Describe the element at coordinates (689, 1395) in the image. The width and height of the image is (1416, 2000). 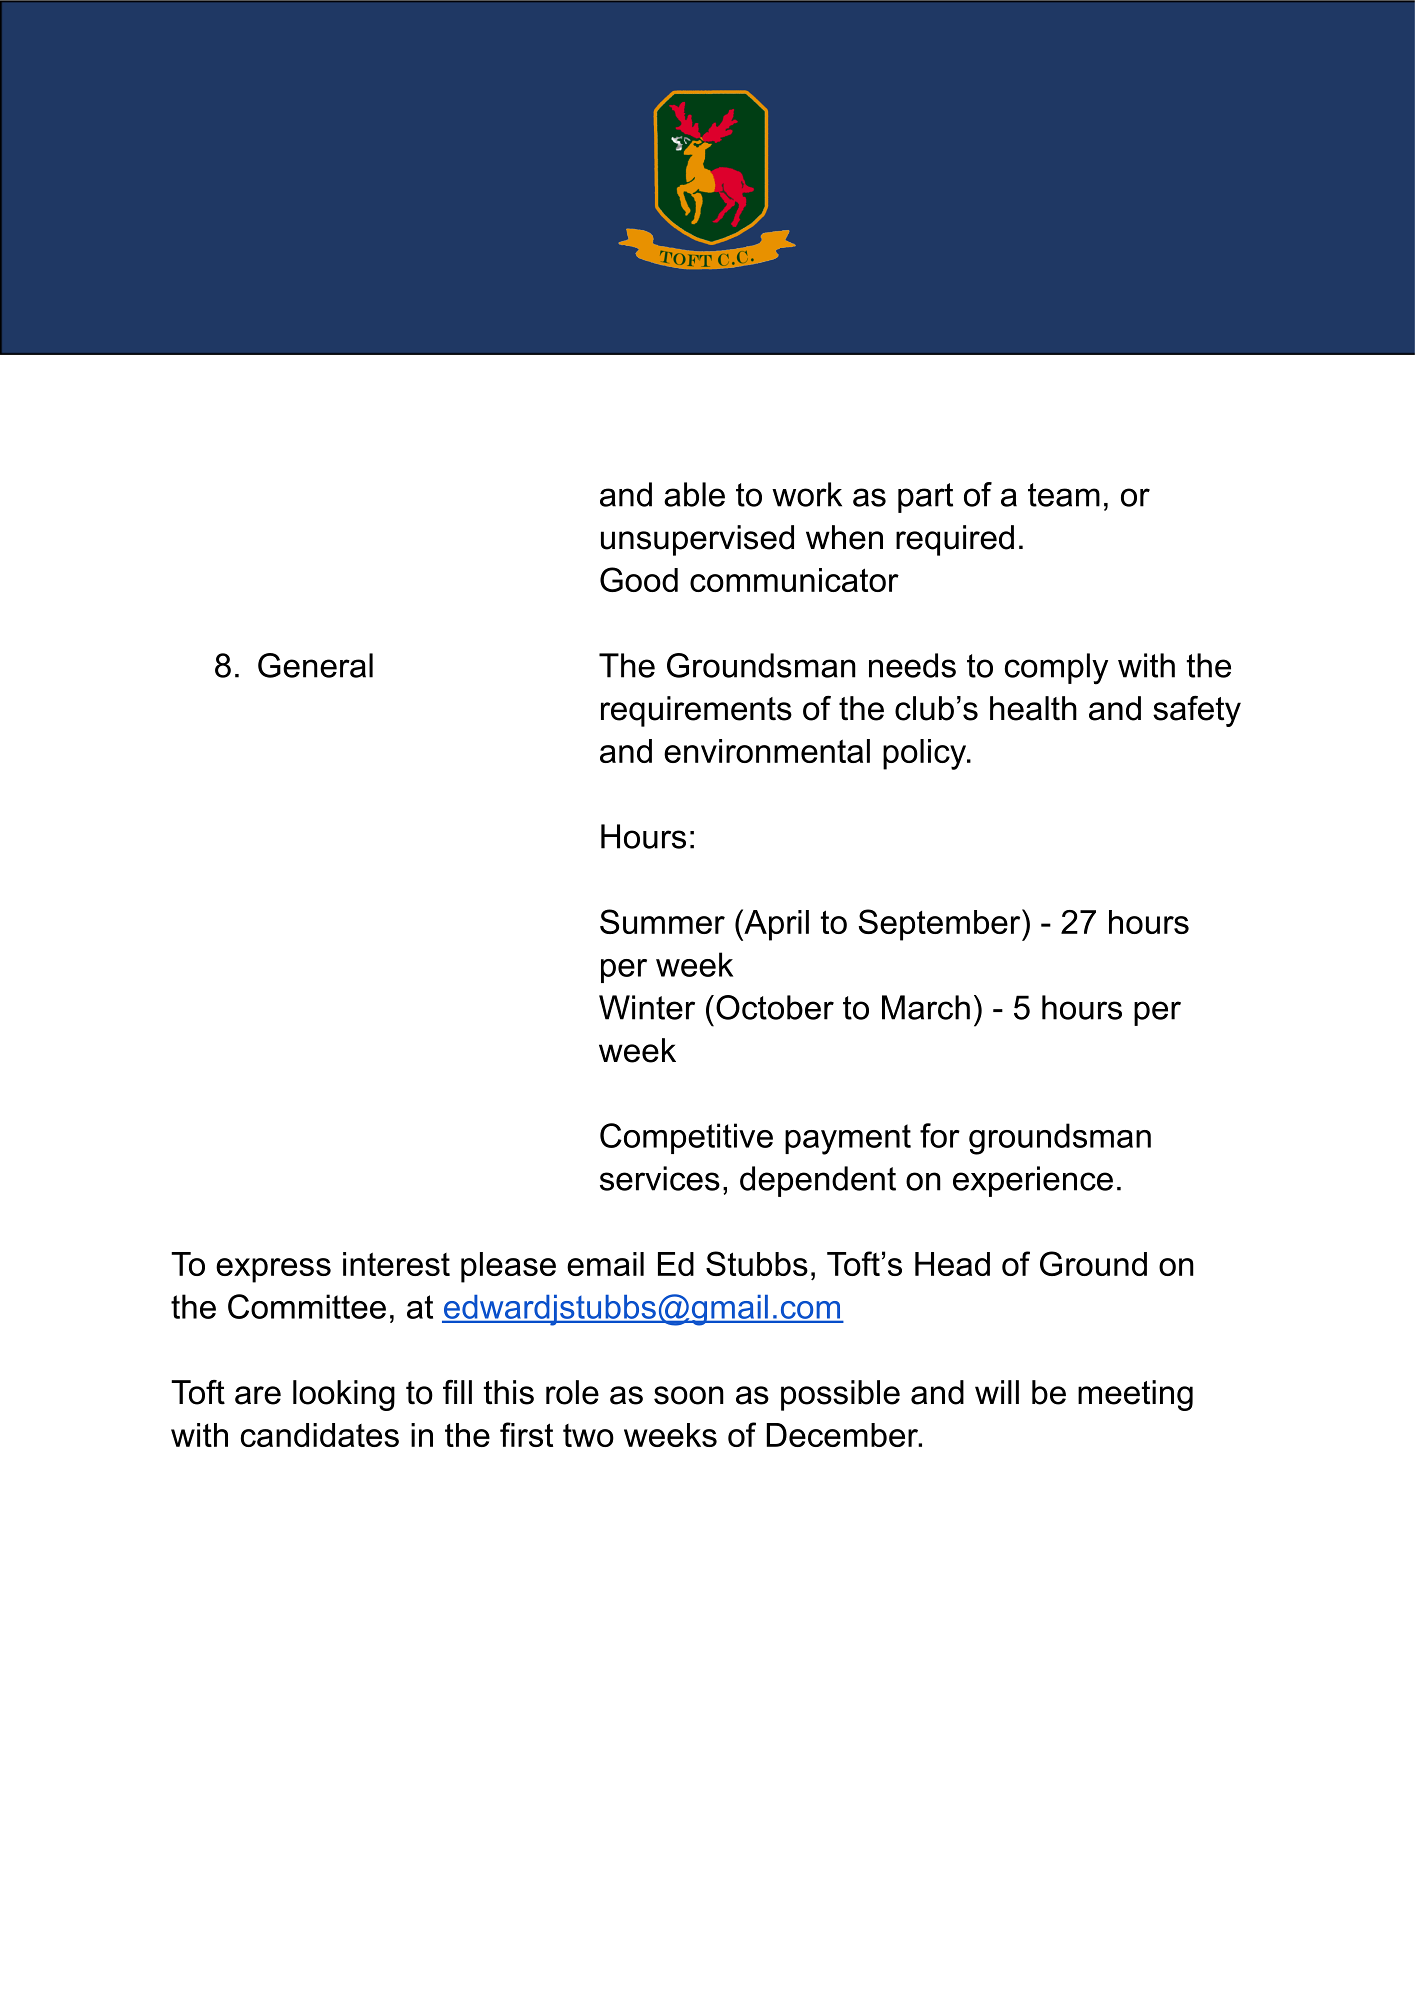
I see `soon` at that location.
